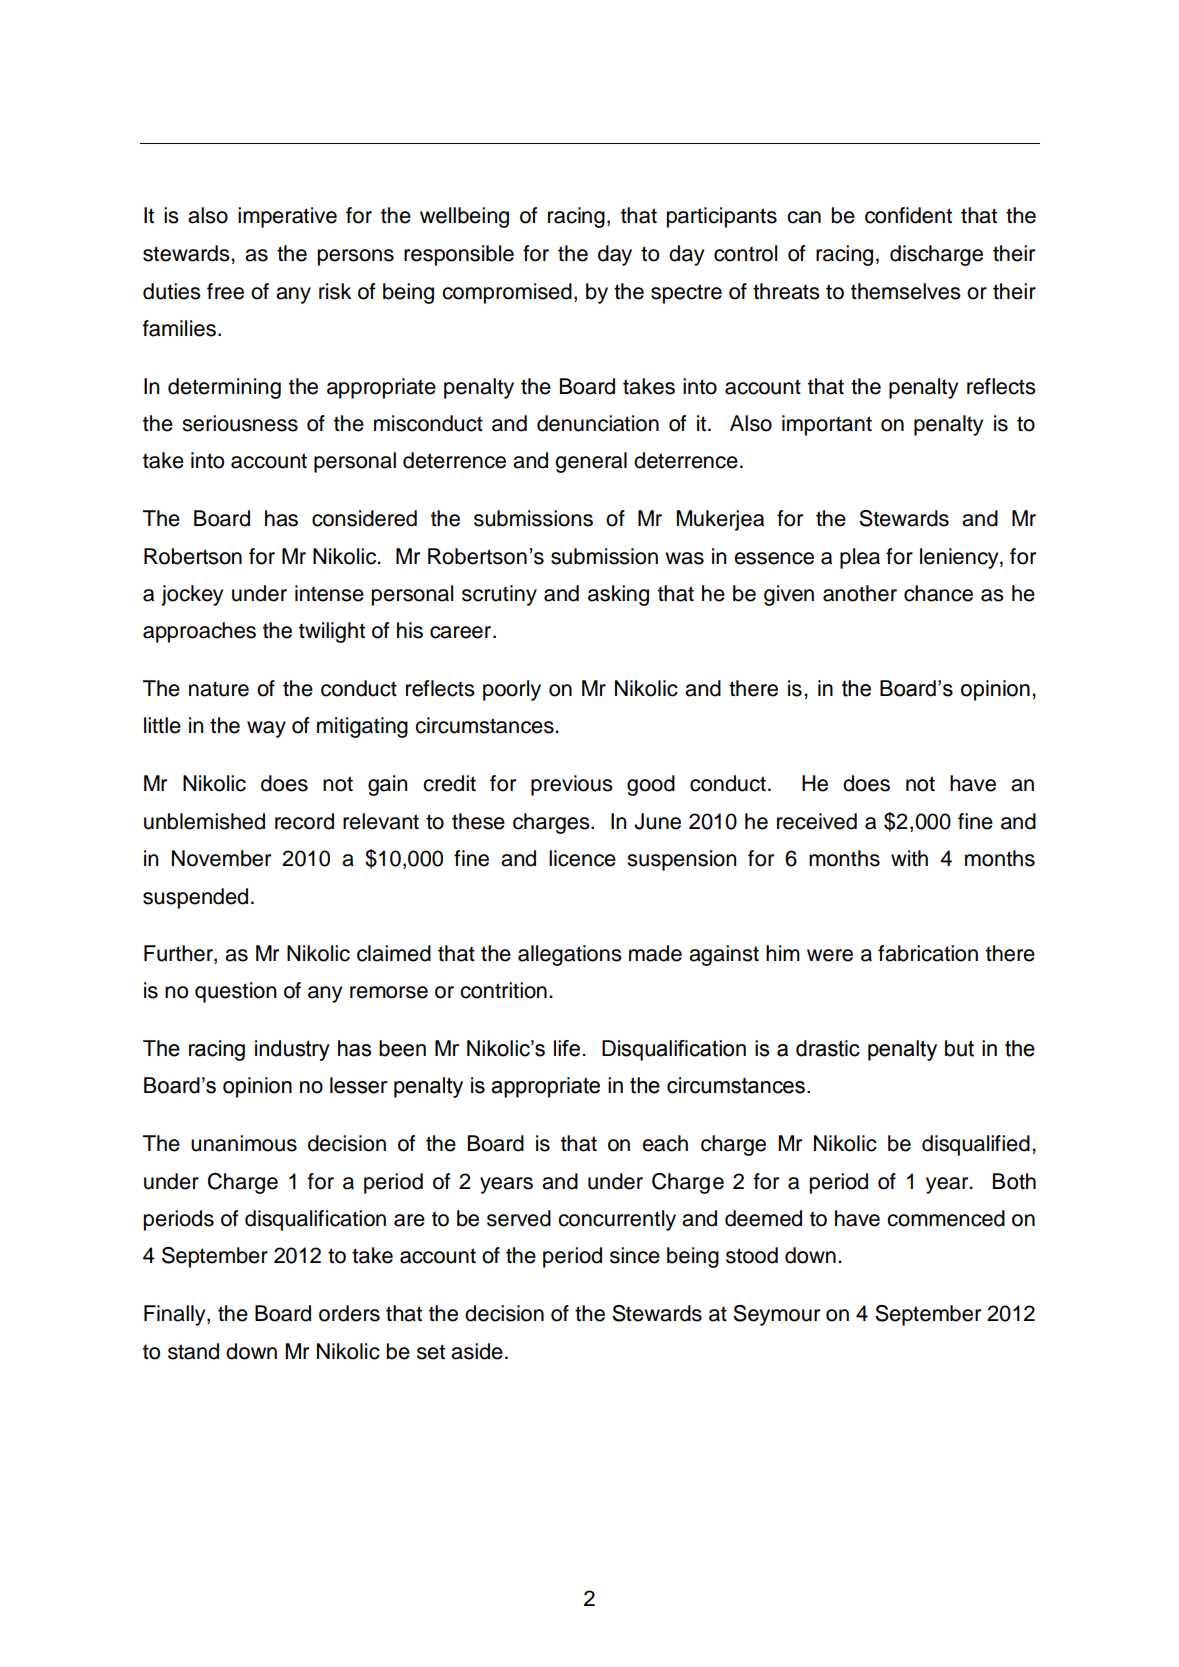 The image size is (1179, 1667). What do you see at coordinates (329, 593) in the document?
I see `intense` at bounding box center [329, 593].
